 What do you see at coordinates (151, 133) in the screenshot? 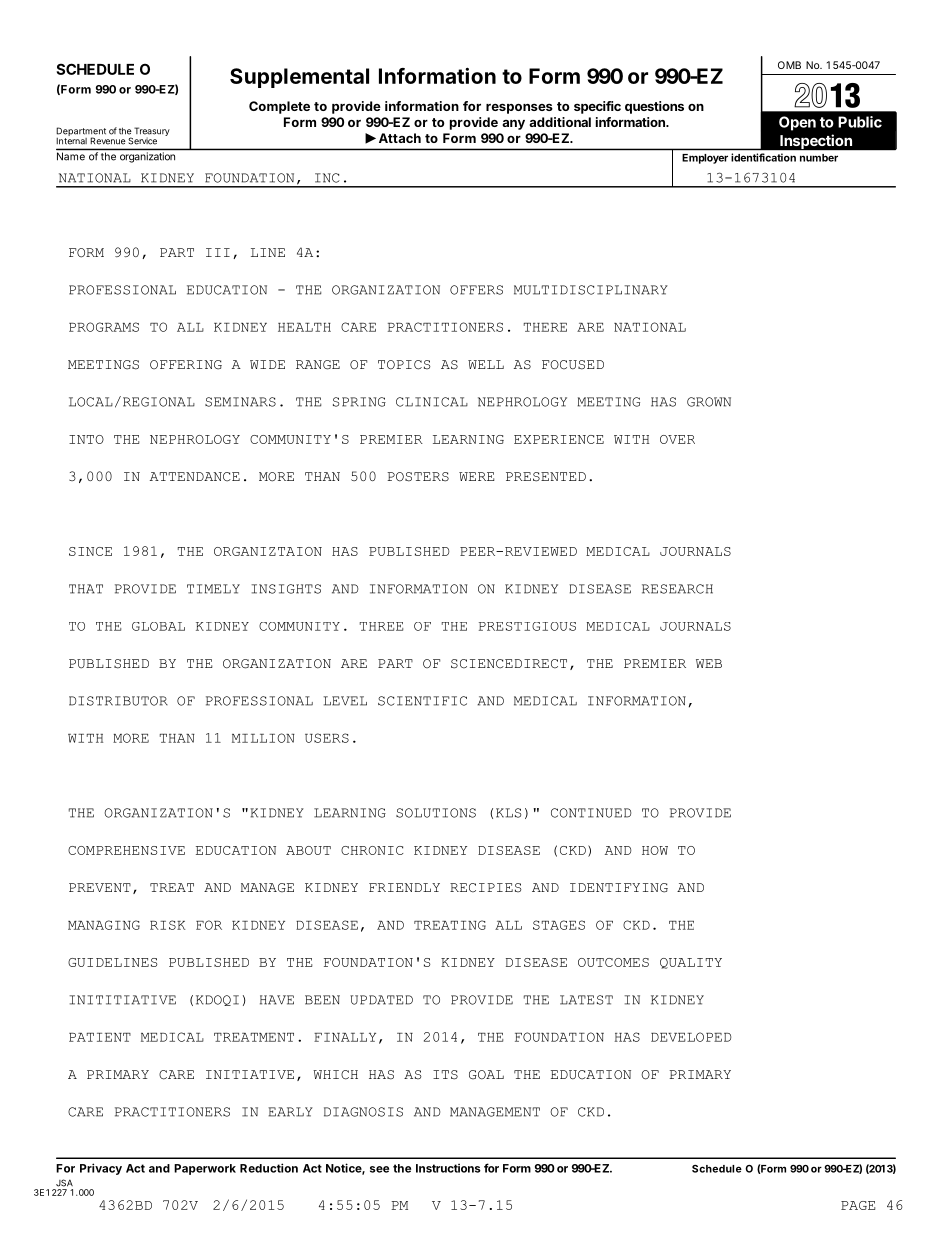
I see `Treasury` at bounding box center [151, 133].
